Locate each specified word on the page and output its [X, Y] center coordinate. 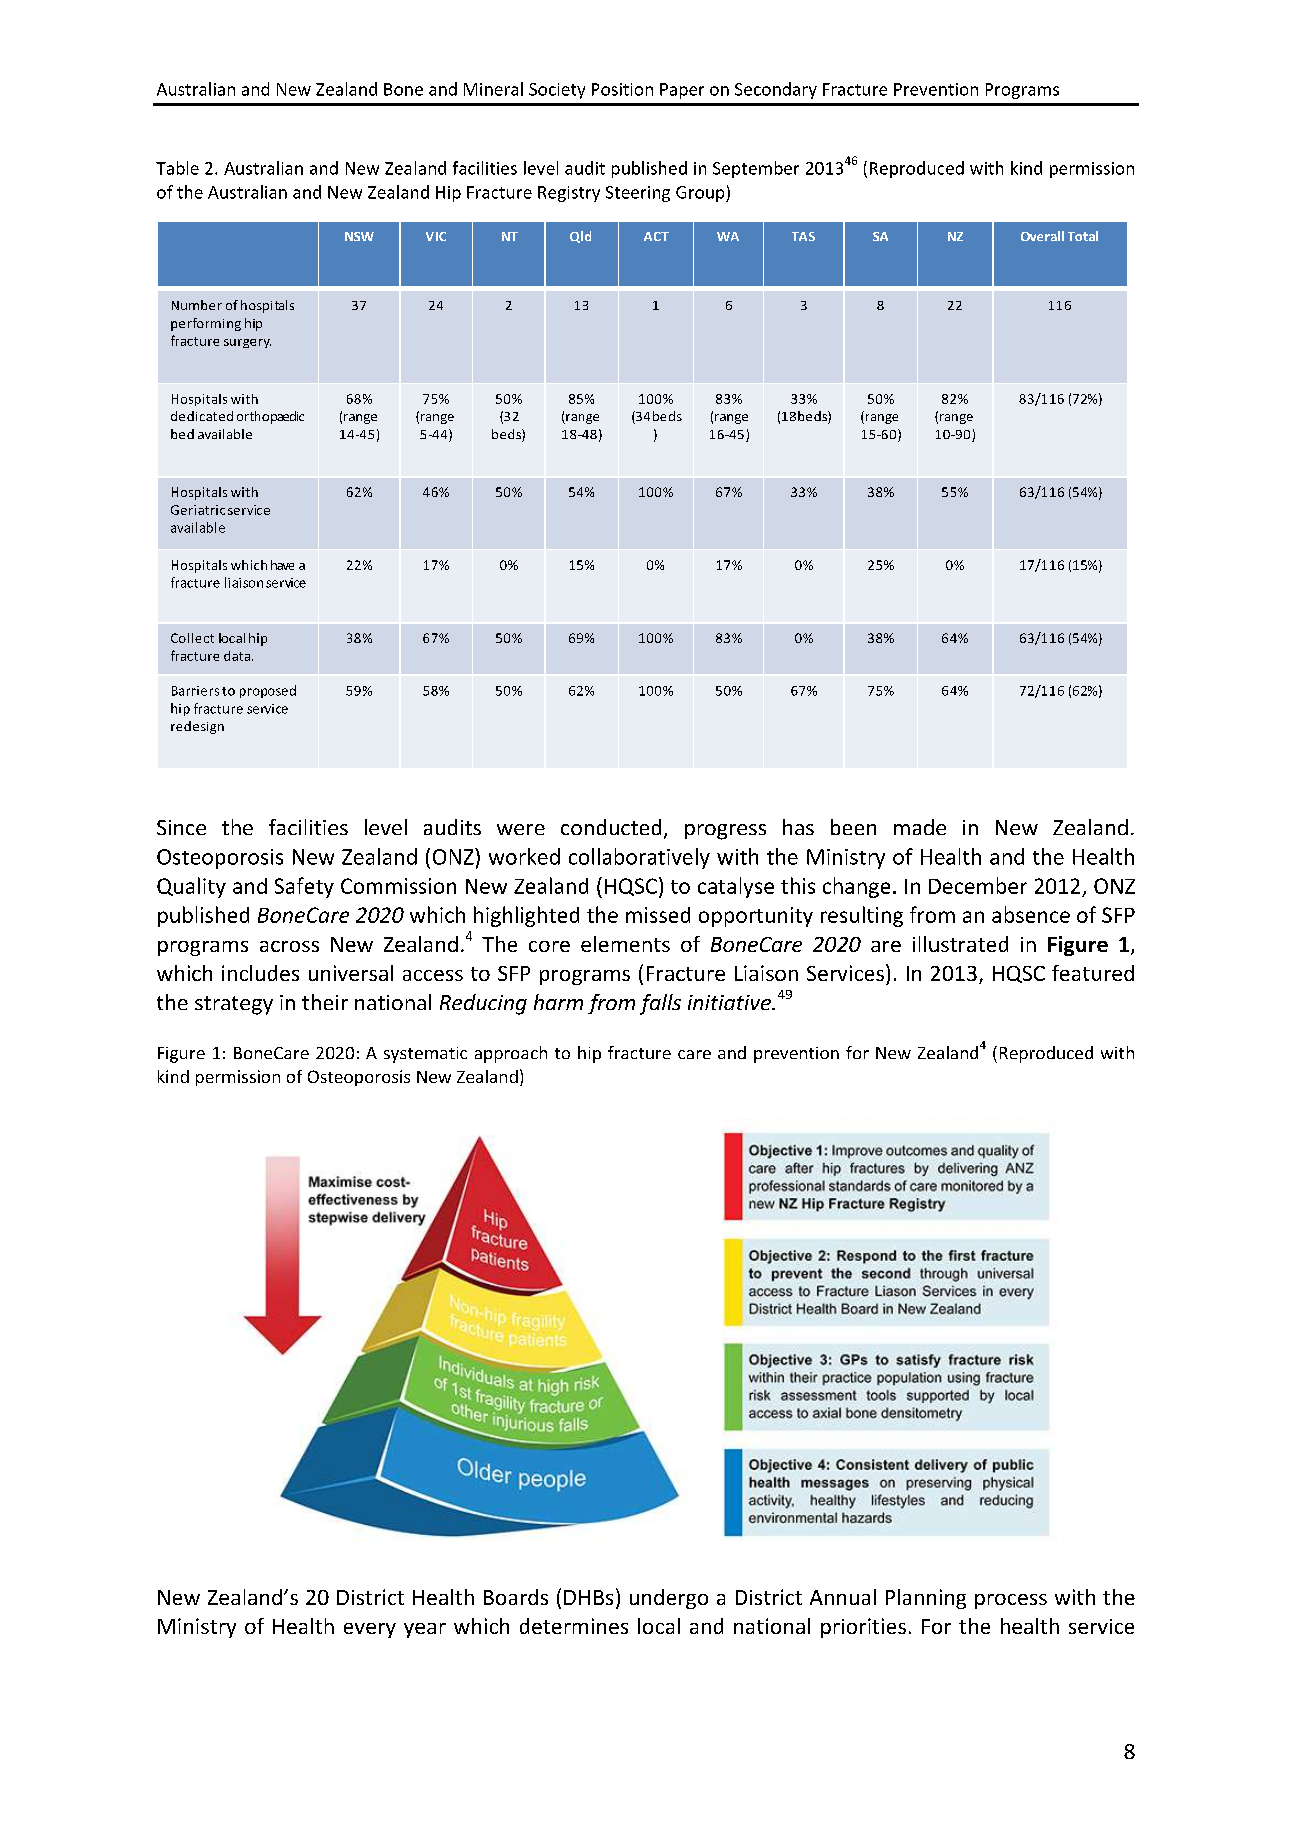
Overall [1042, 236]
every [370, 1630]
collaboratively [639, 858]
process [1011, 1601]
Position [622, 89]
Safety [304, 887]
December [978, 885]
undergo [669, 1599]
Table [177, 168]
